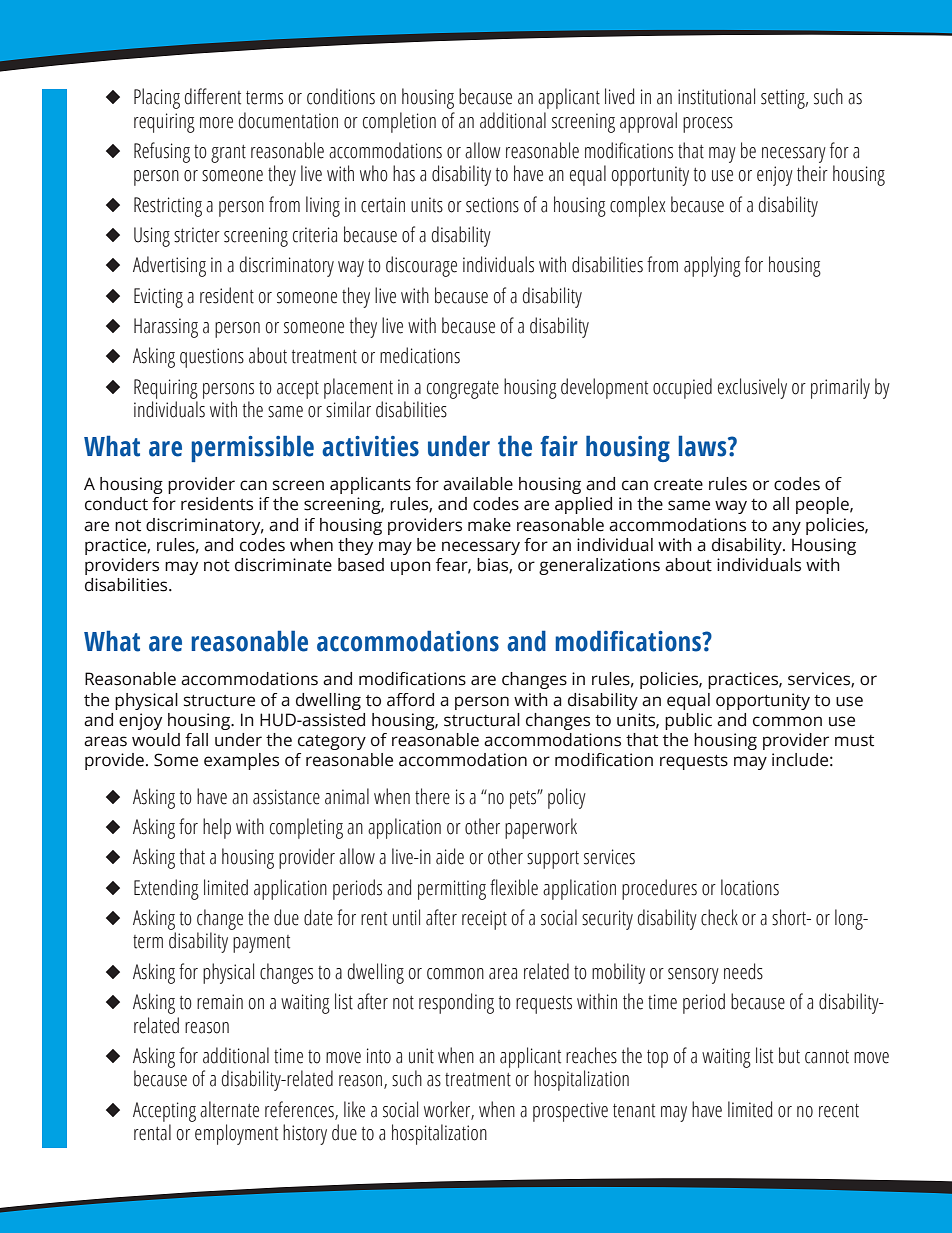  Describe the element at coordinates (229, 1109) in the page. I see `alternate` at that location.
